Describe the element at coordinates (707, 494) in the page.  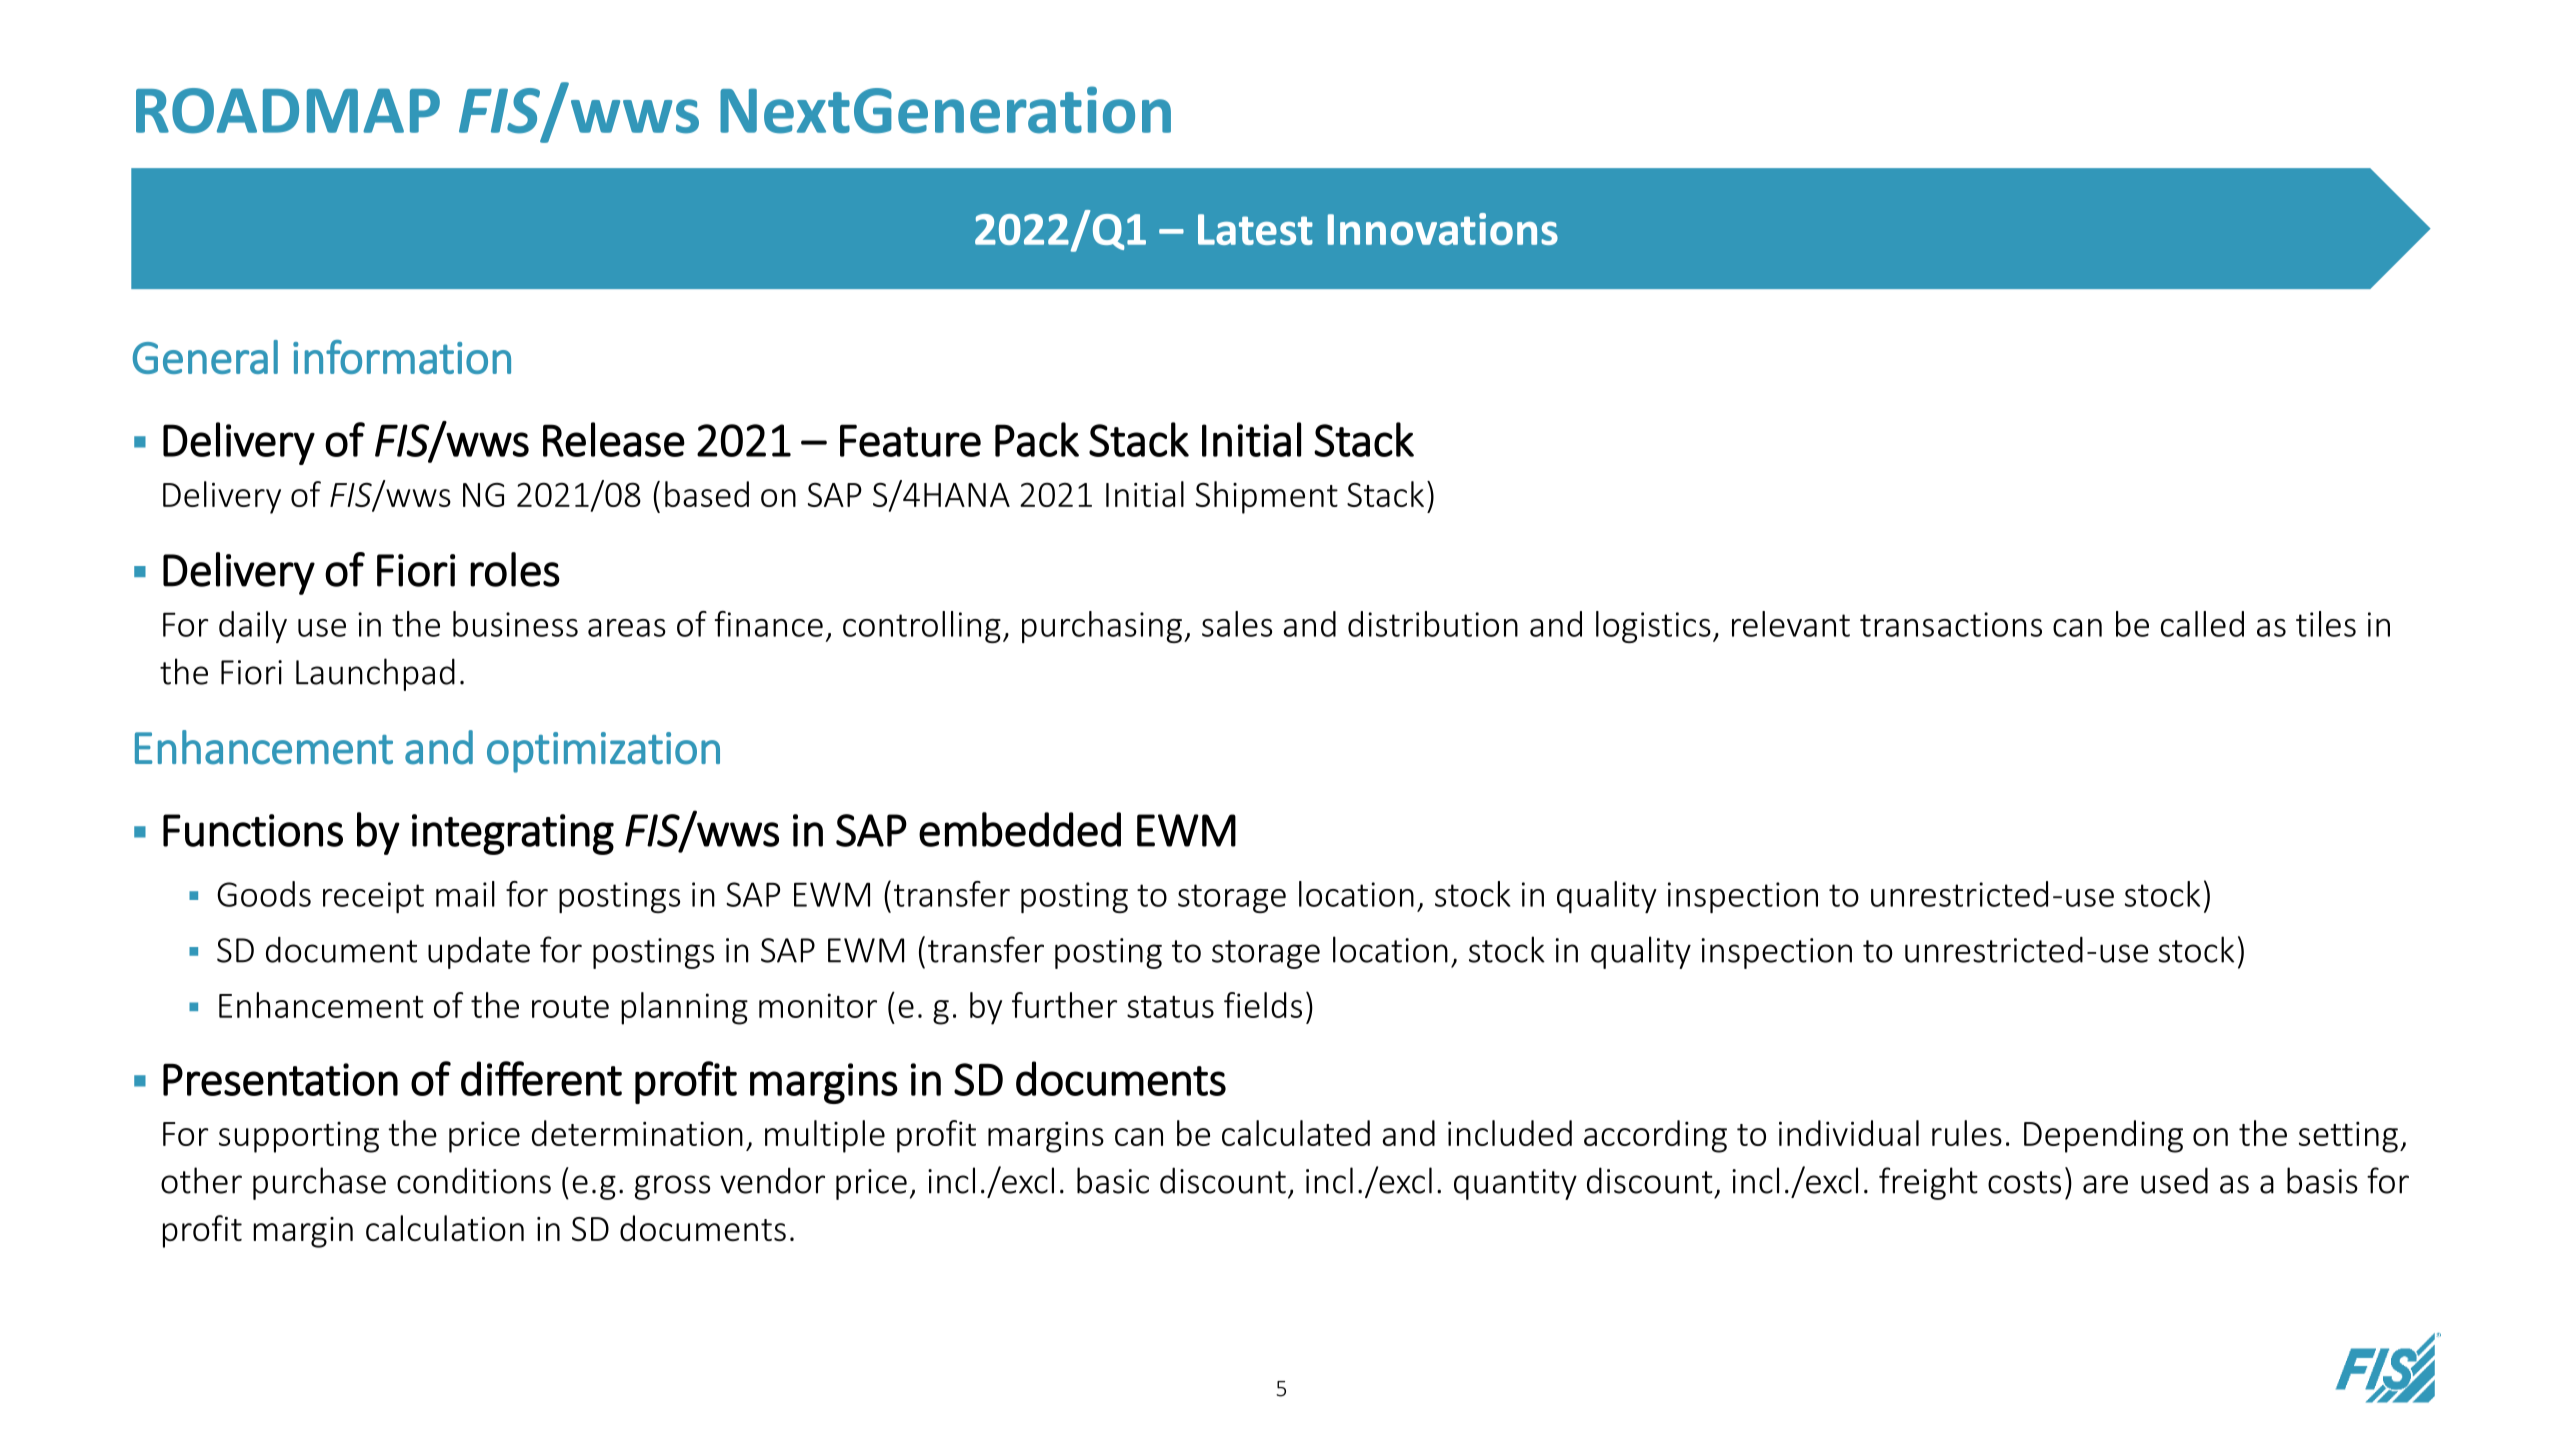
I see `based` at that location.
